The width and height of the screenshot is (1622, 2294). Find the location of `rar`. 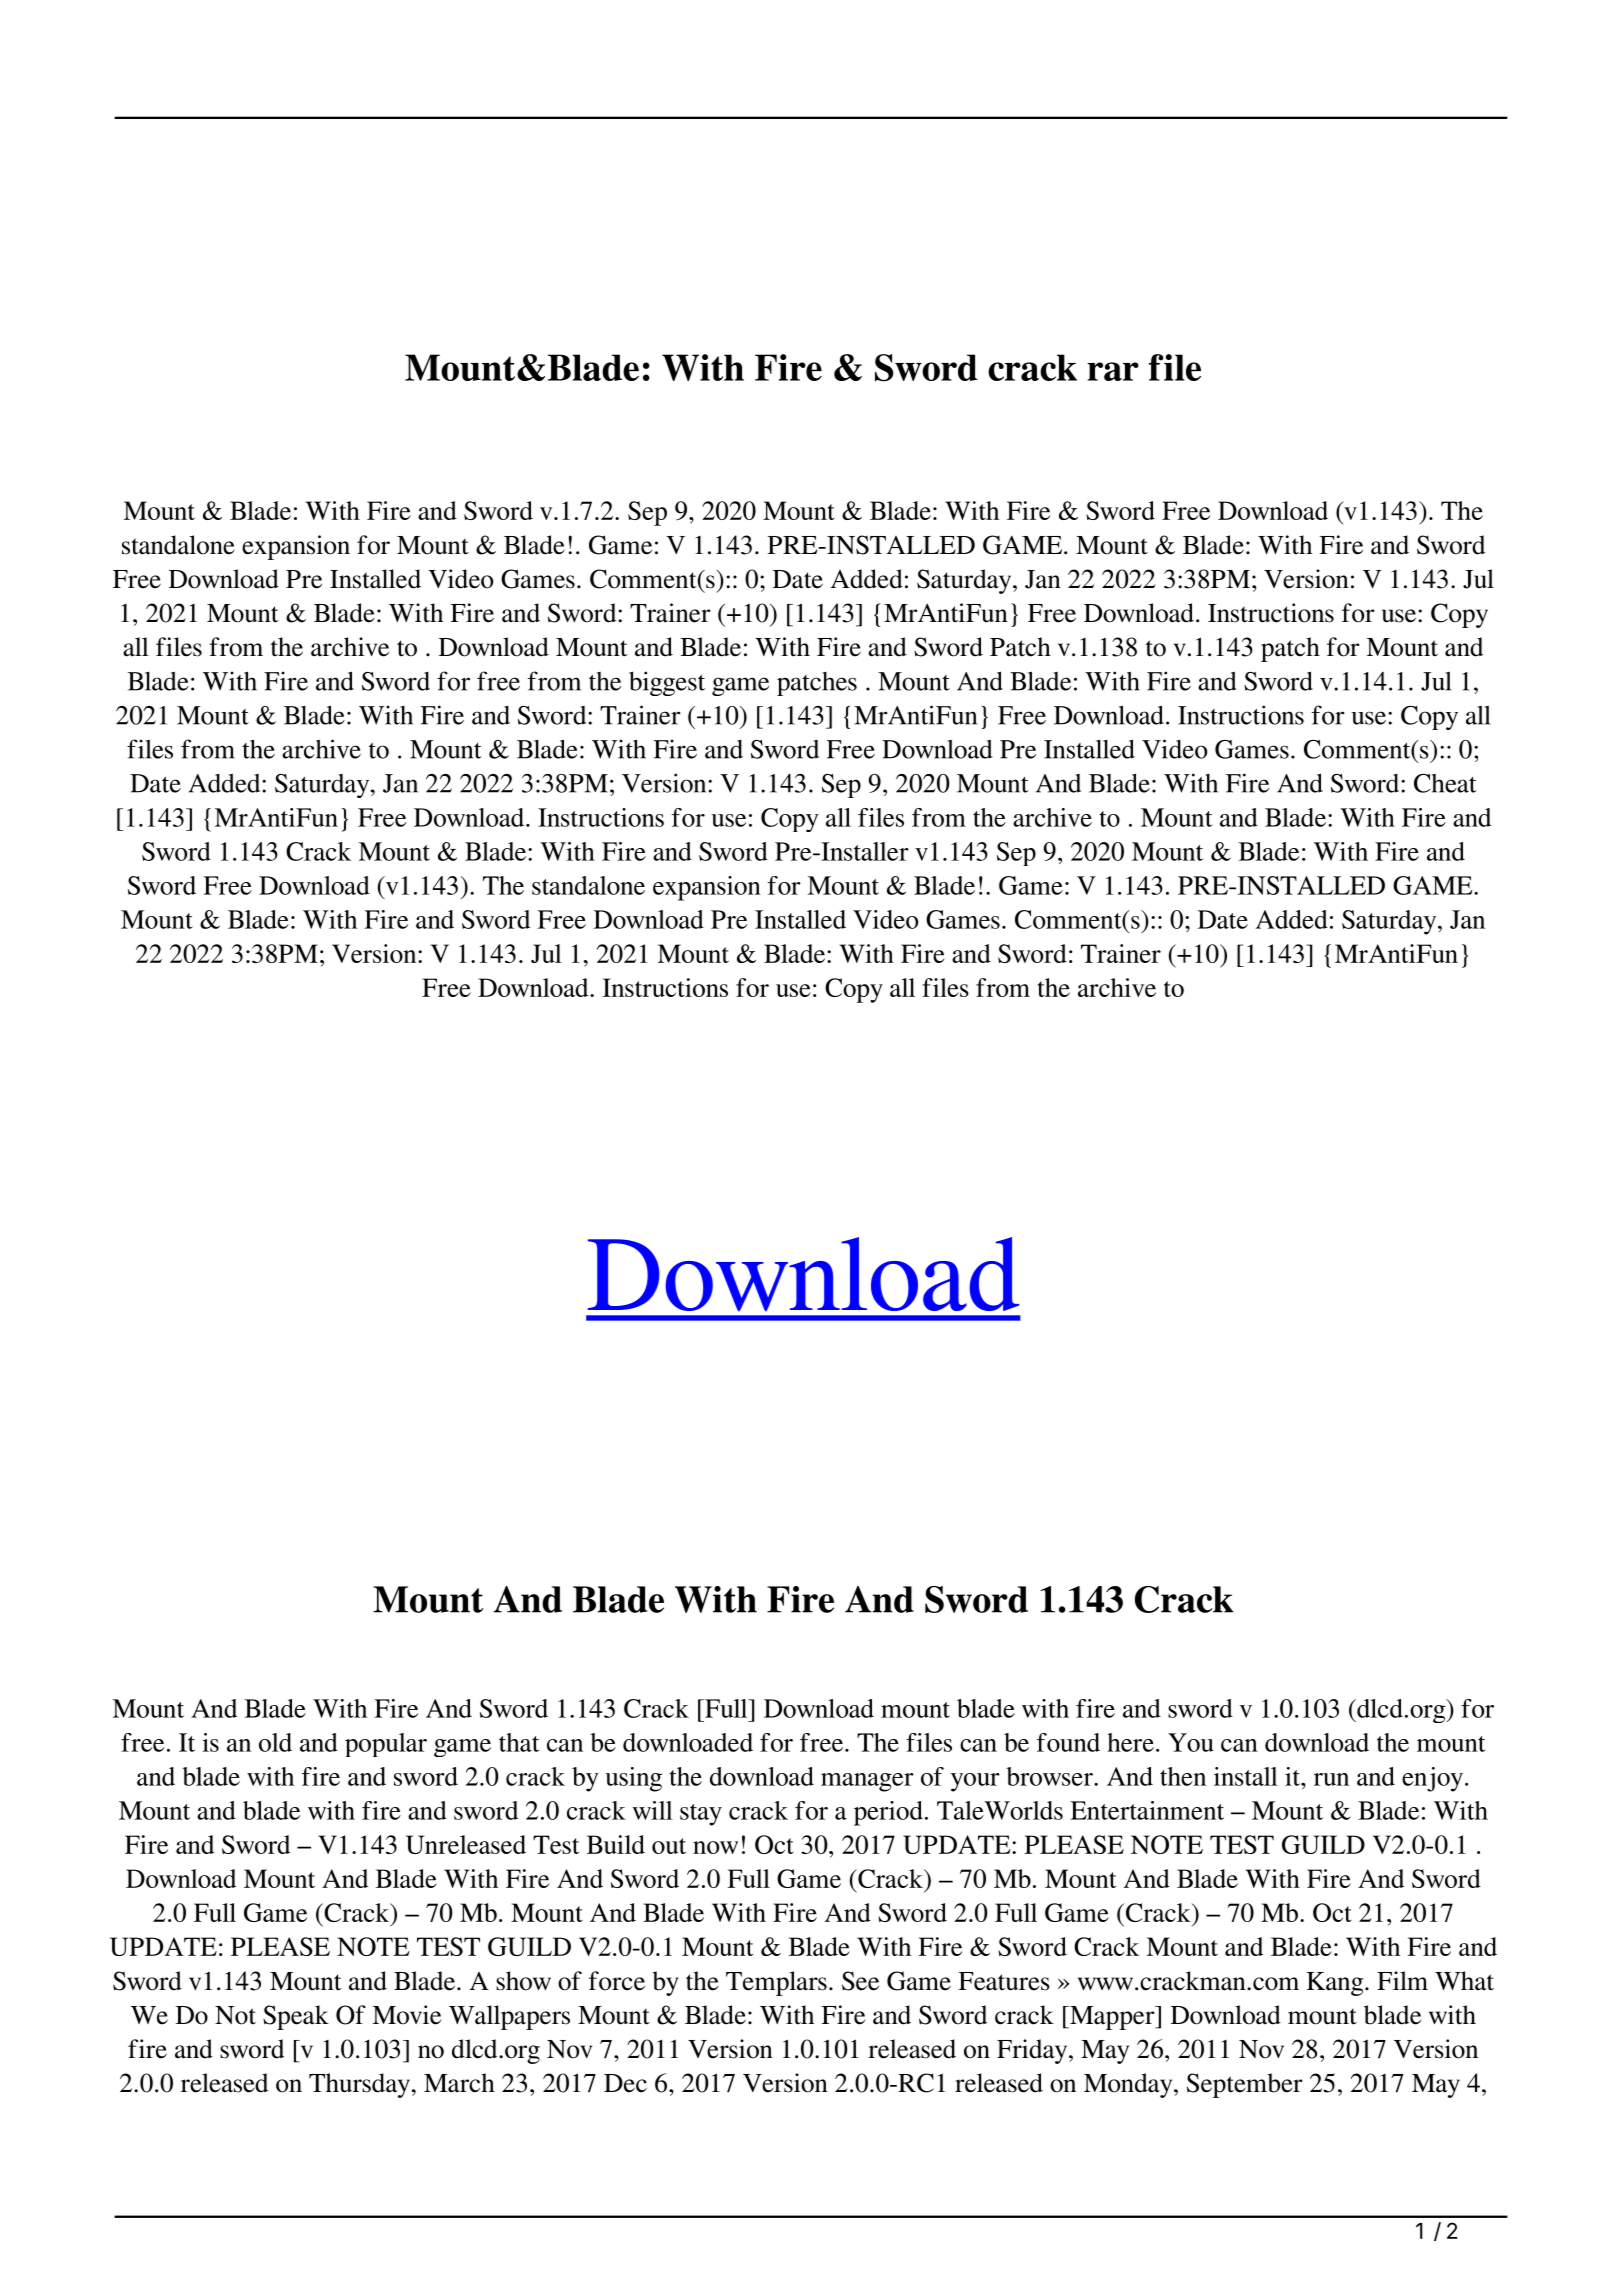

rar is located at coordinates (1113, 371).
